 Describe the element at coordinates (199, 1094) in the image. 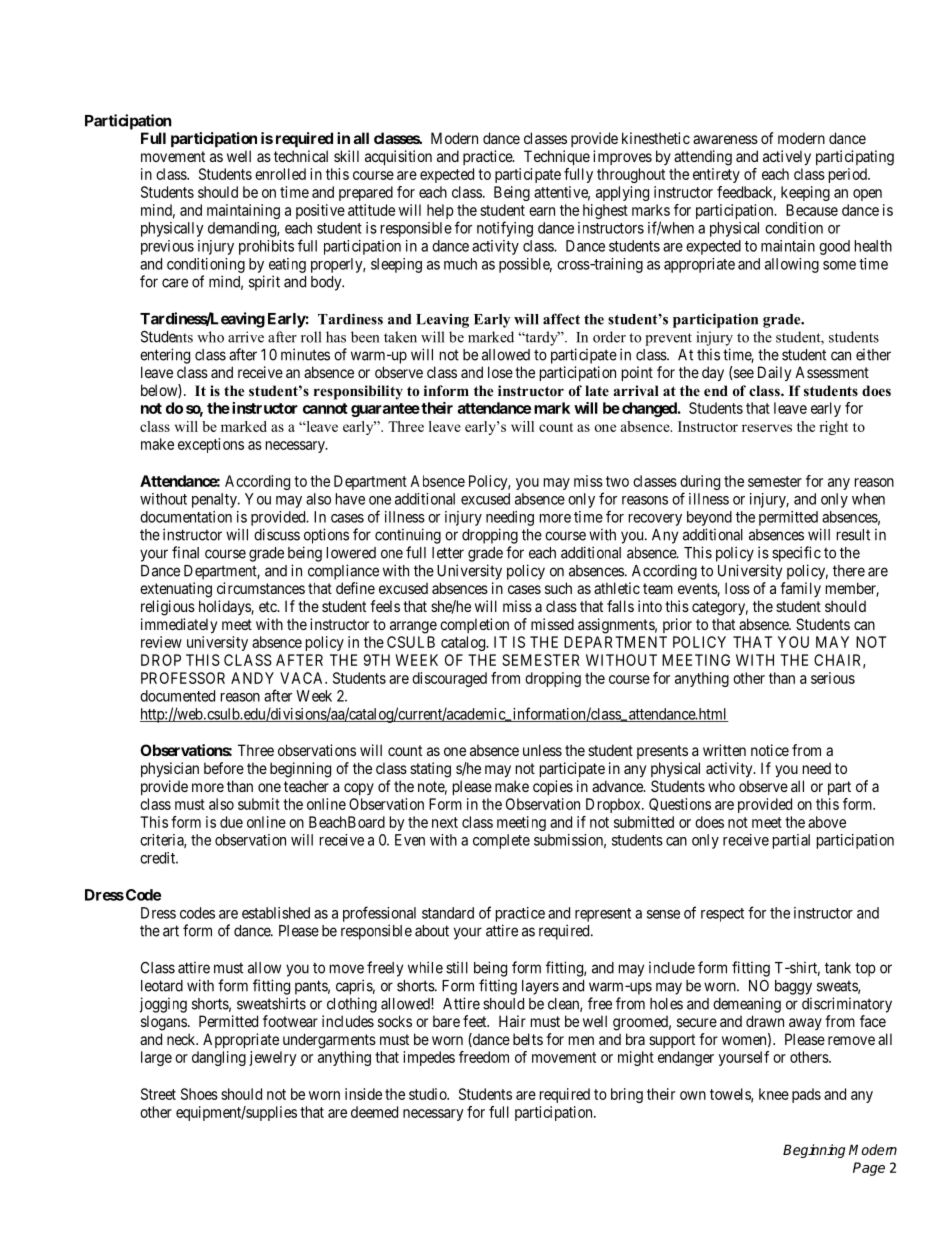

I see `Shoes` at that location.
